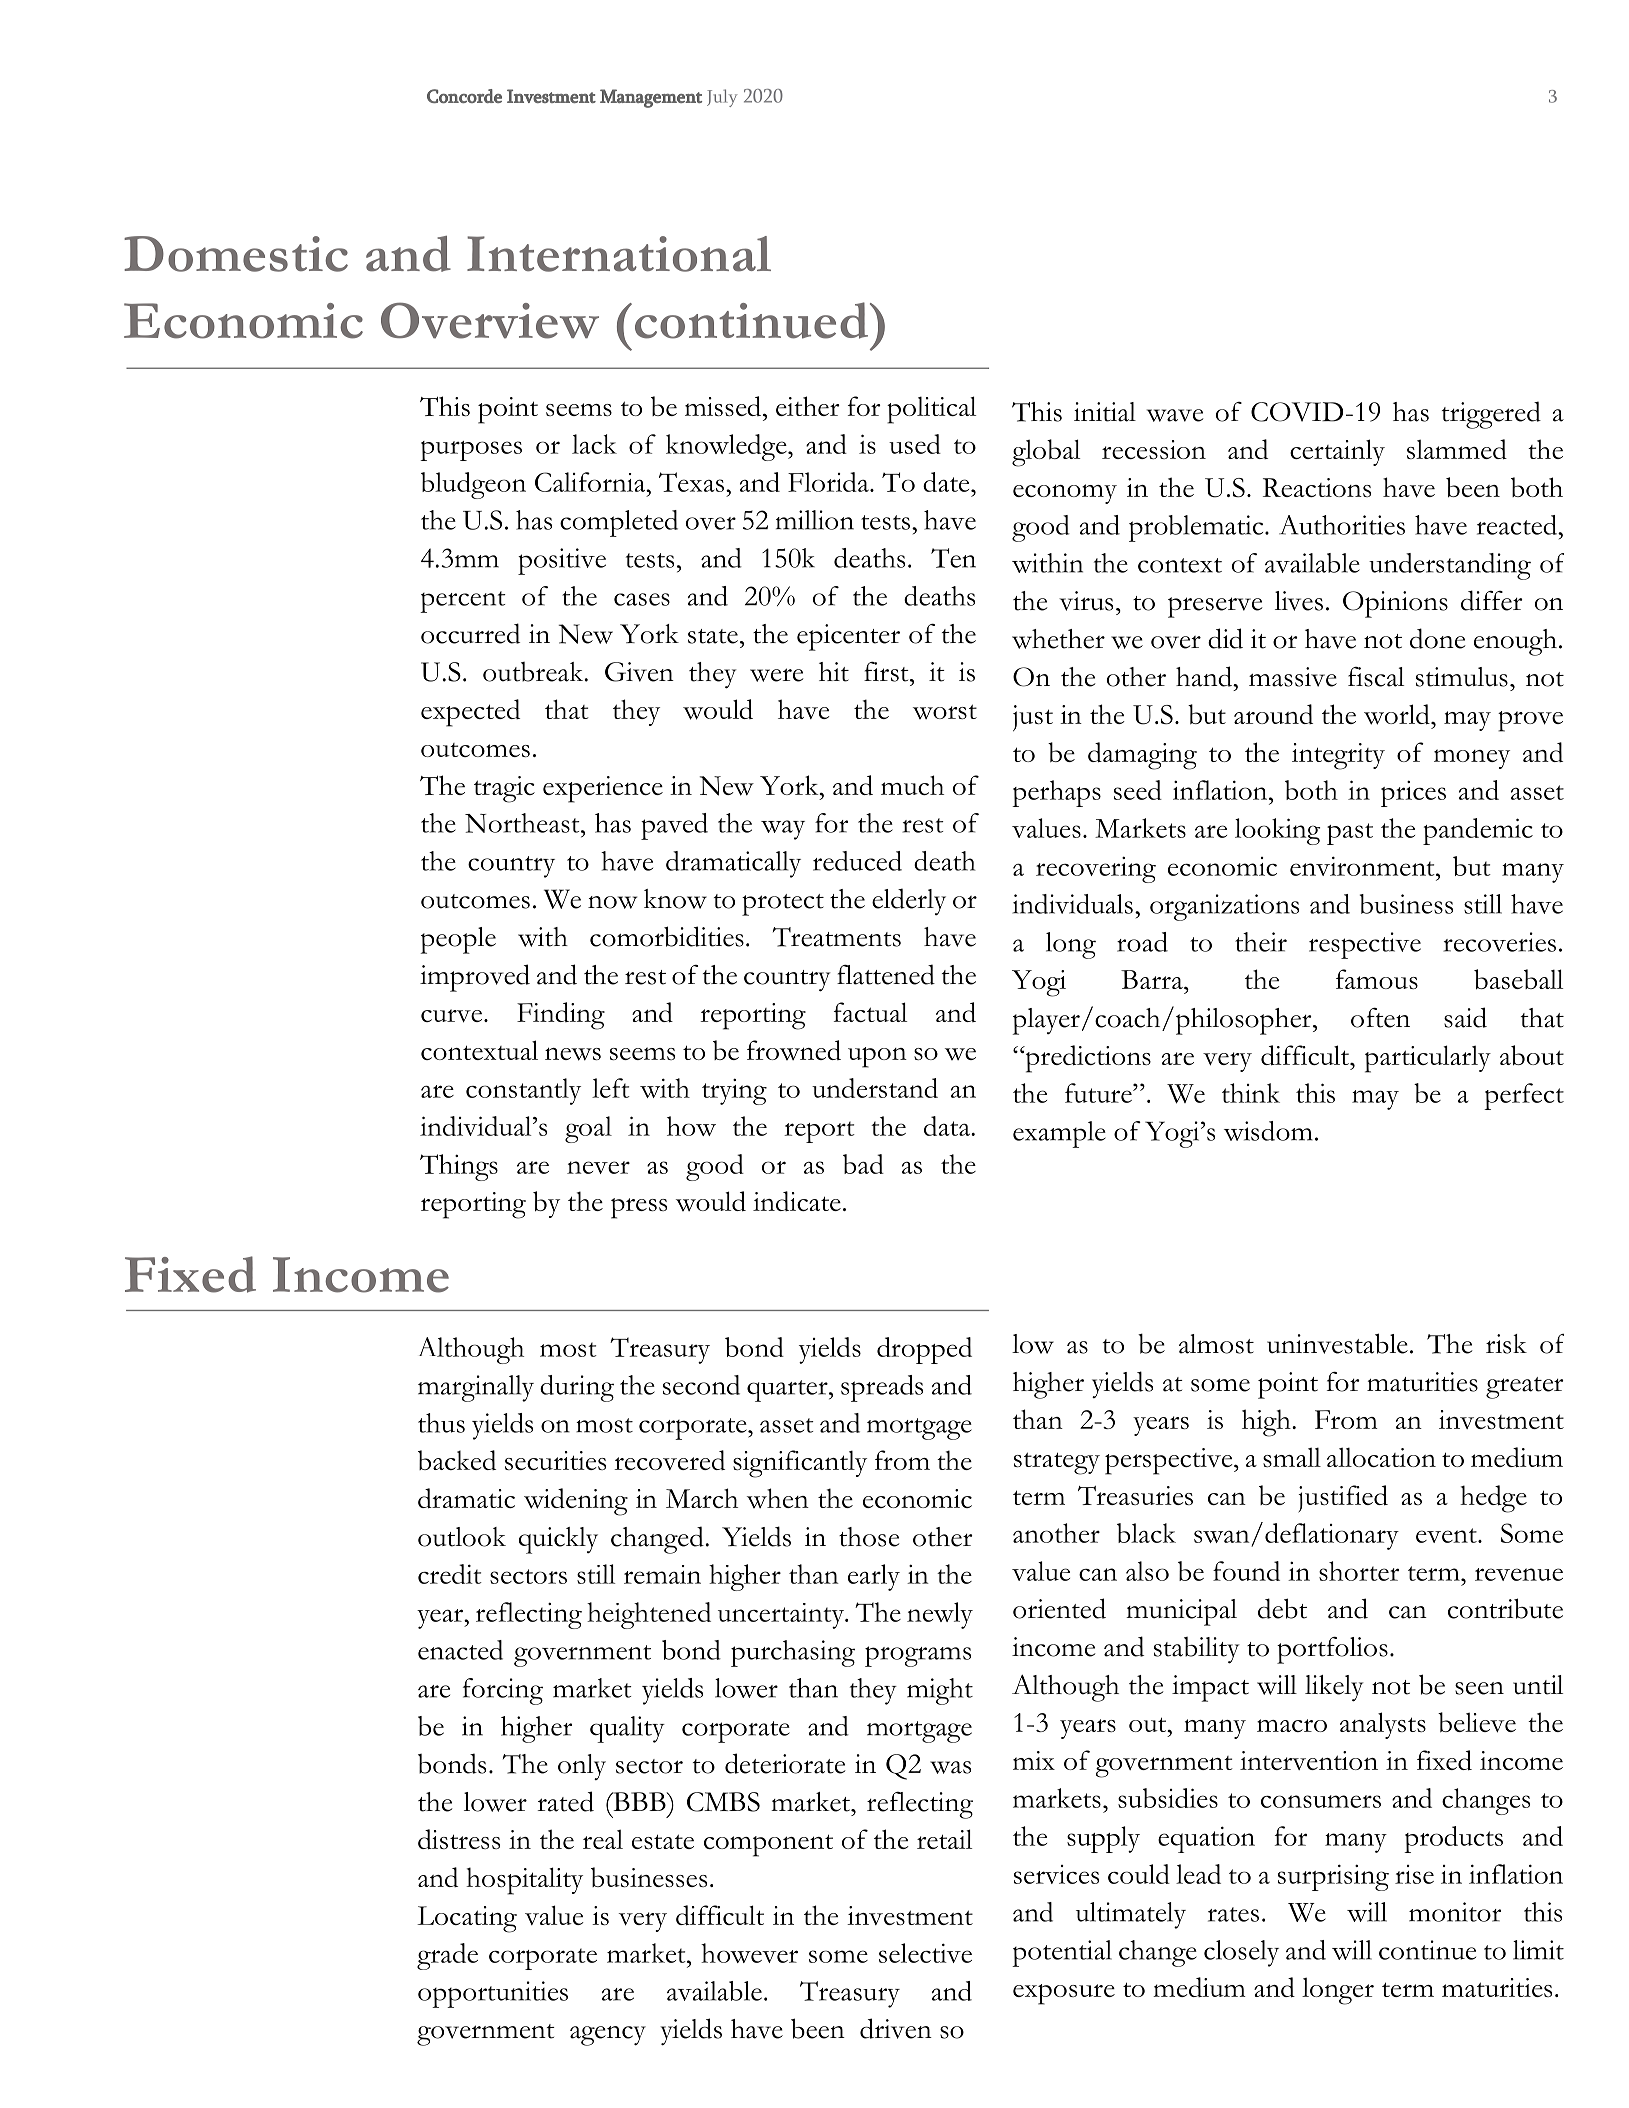  What do you see at coordinates (1428, 1059) in the page?
I see `particularly` at bounding box center [1428, 1059].
